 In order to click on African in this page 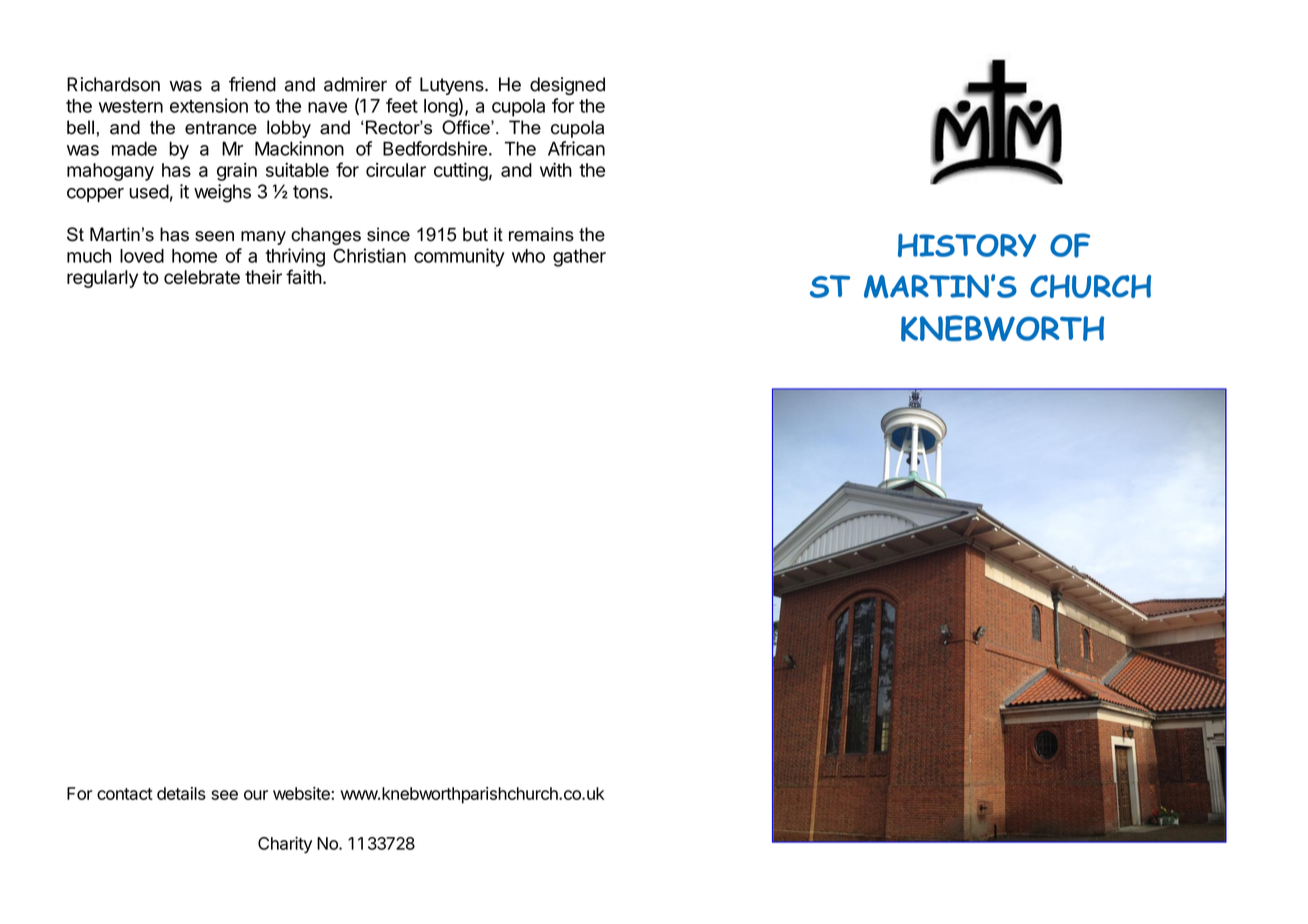, I will do `click(576, 148)`.
